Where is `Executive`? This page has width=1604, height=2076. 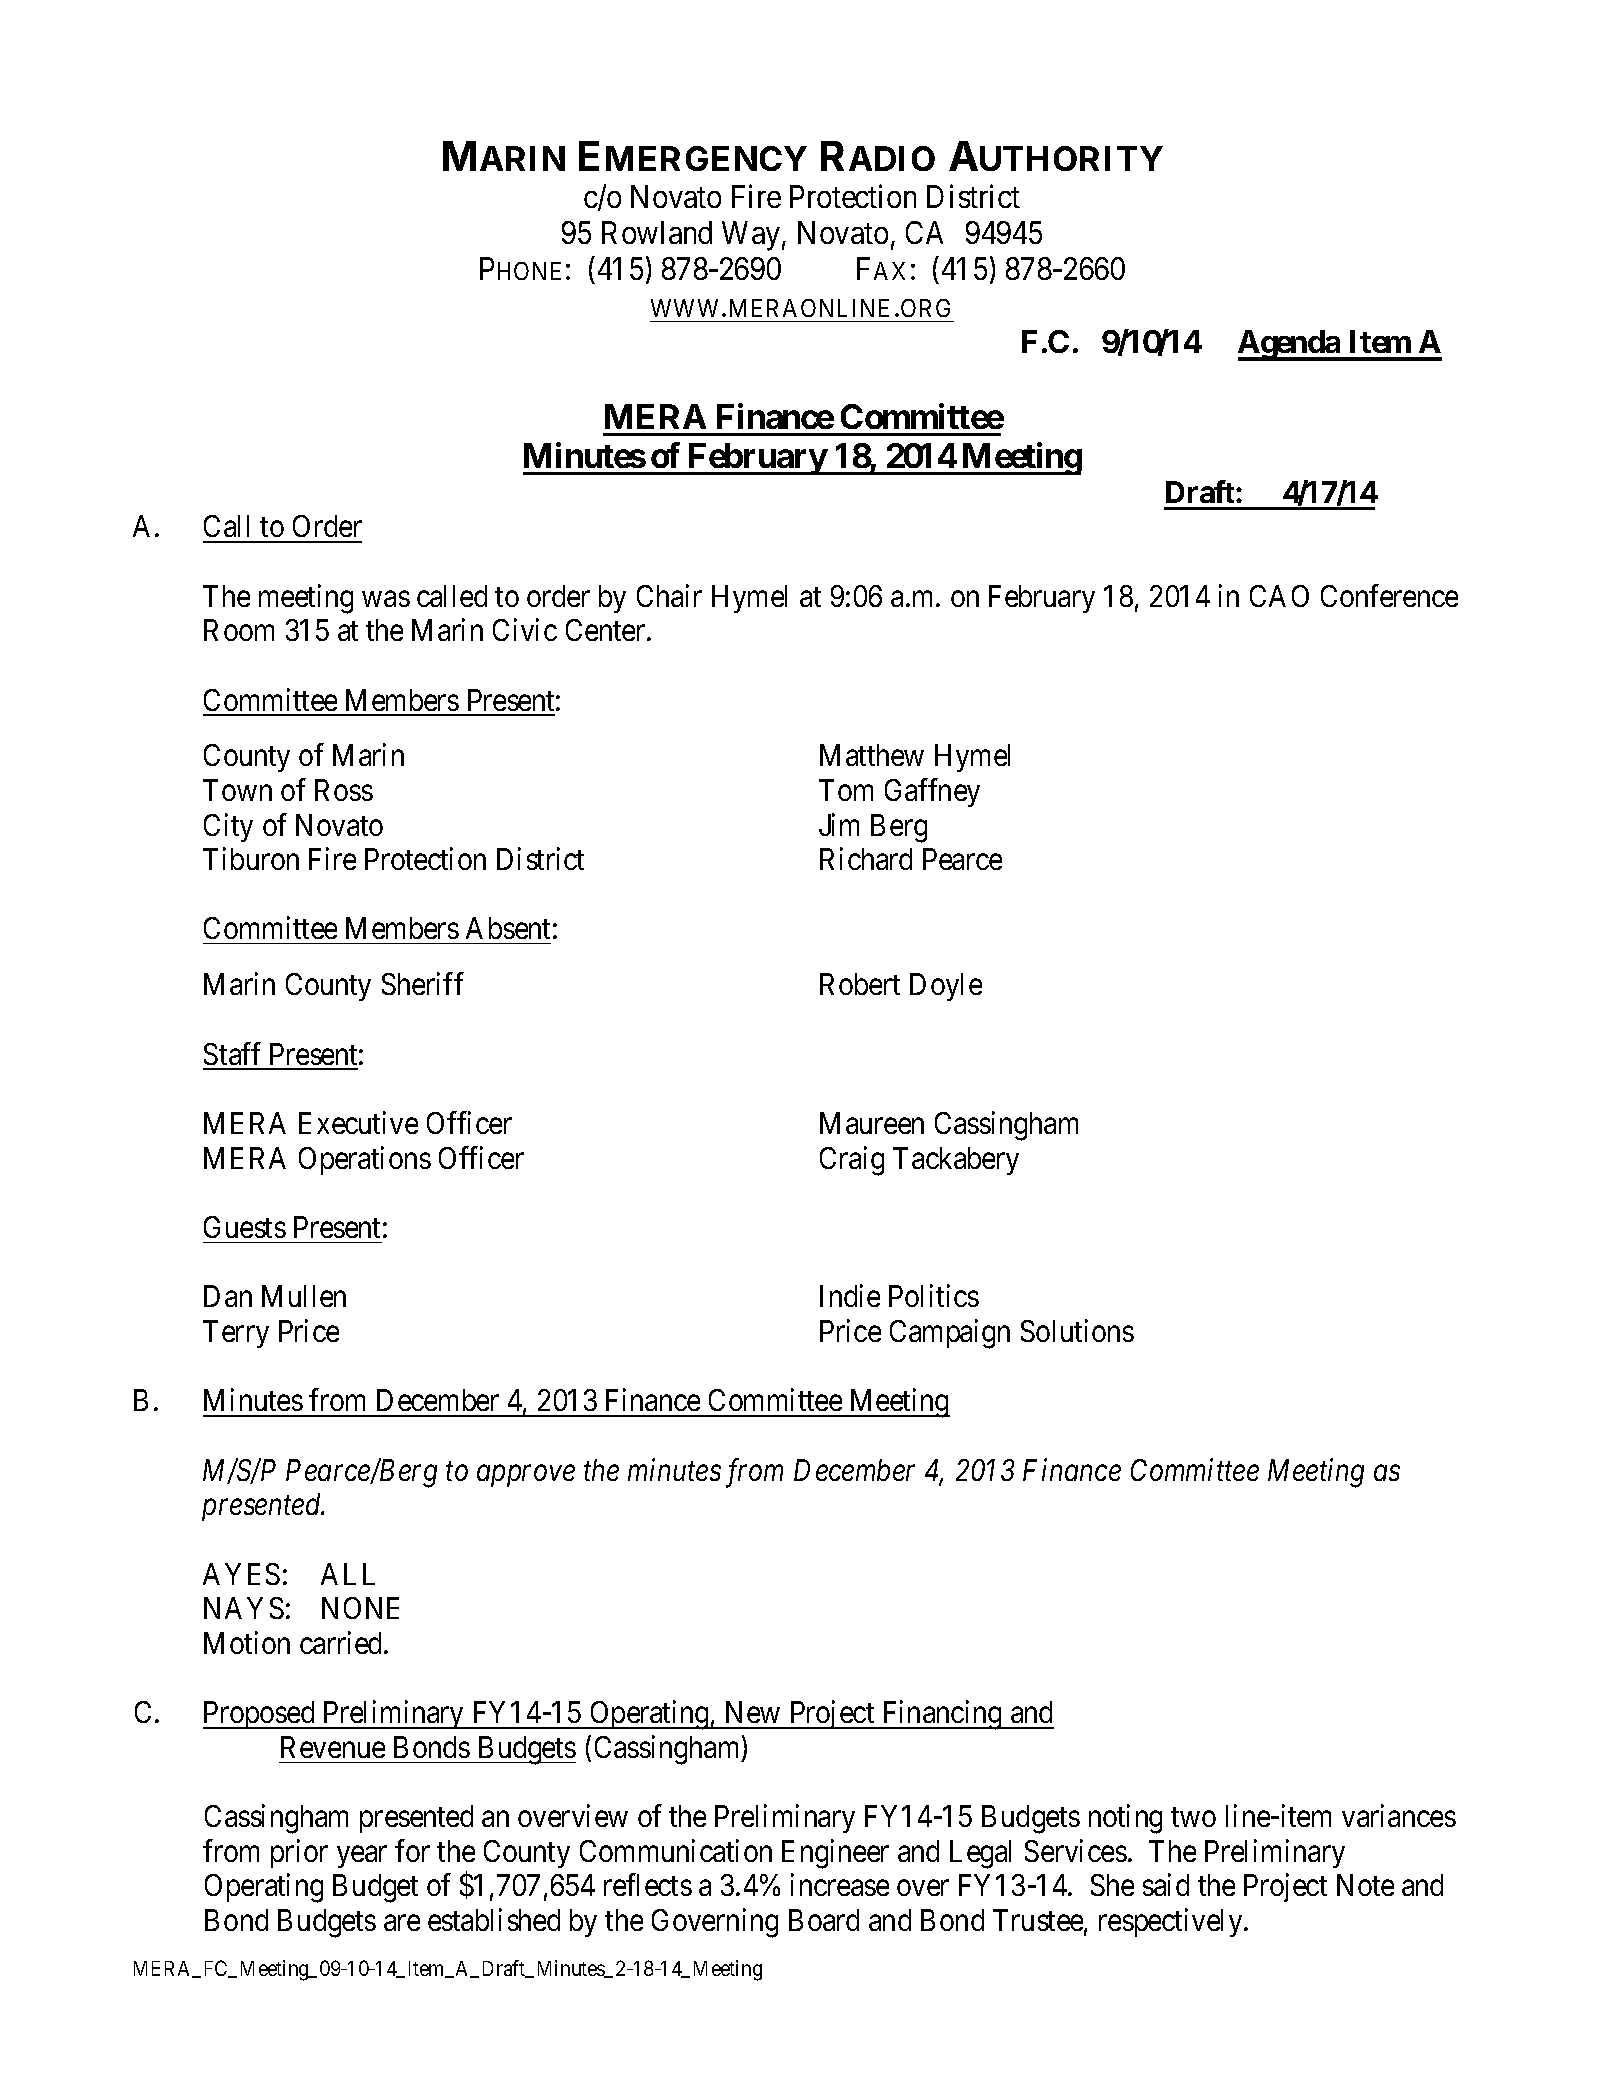 Executive is located at coordinates (358, 1122).
